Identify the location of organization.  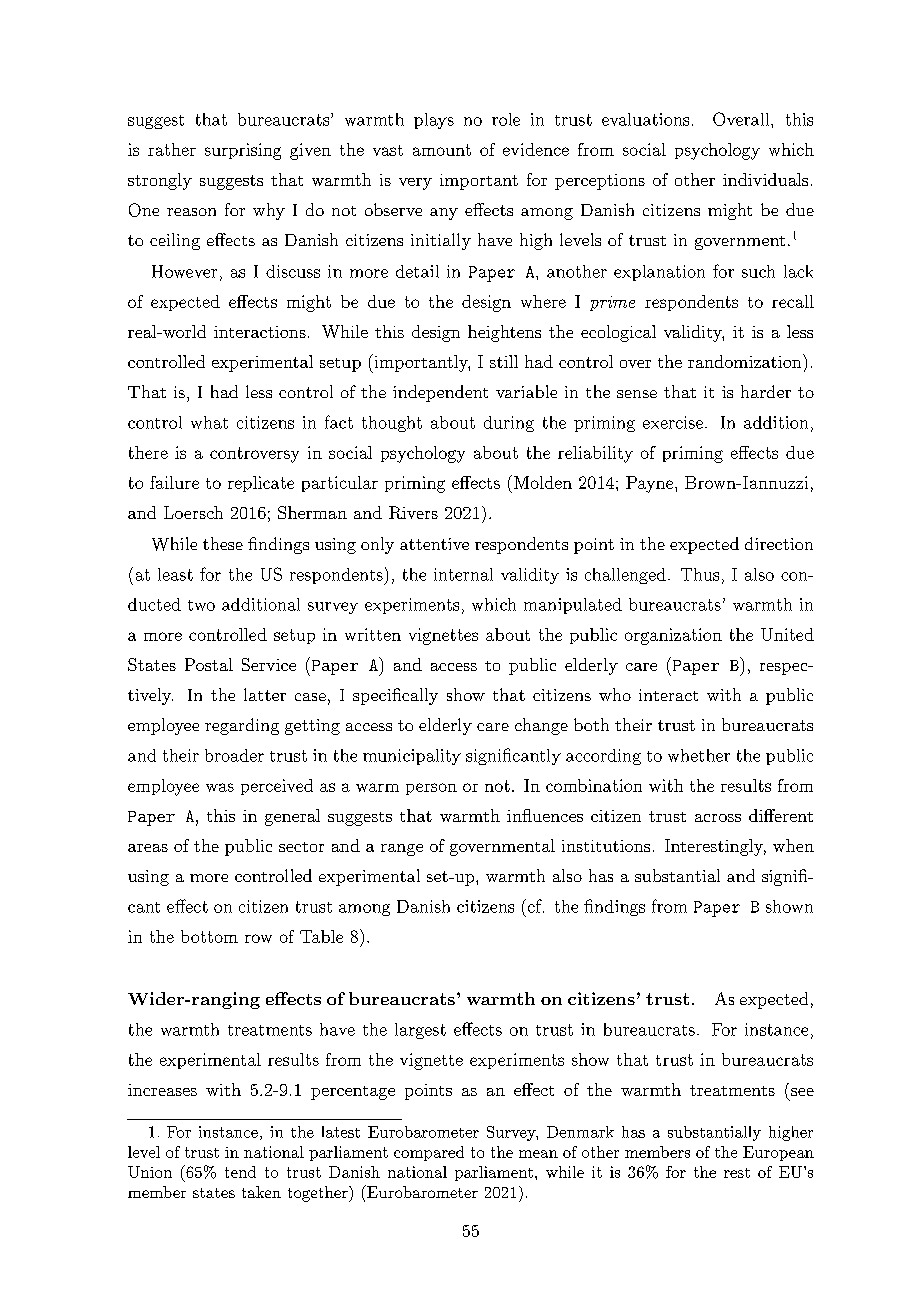
(673, 636).
